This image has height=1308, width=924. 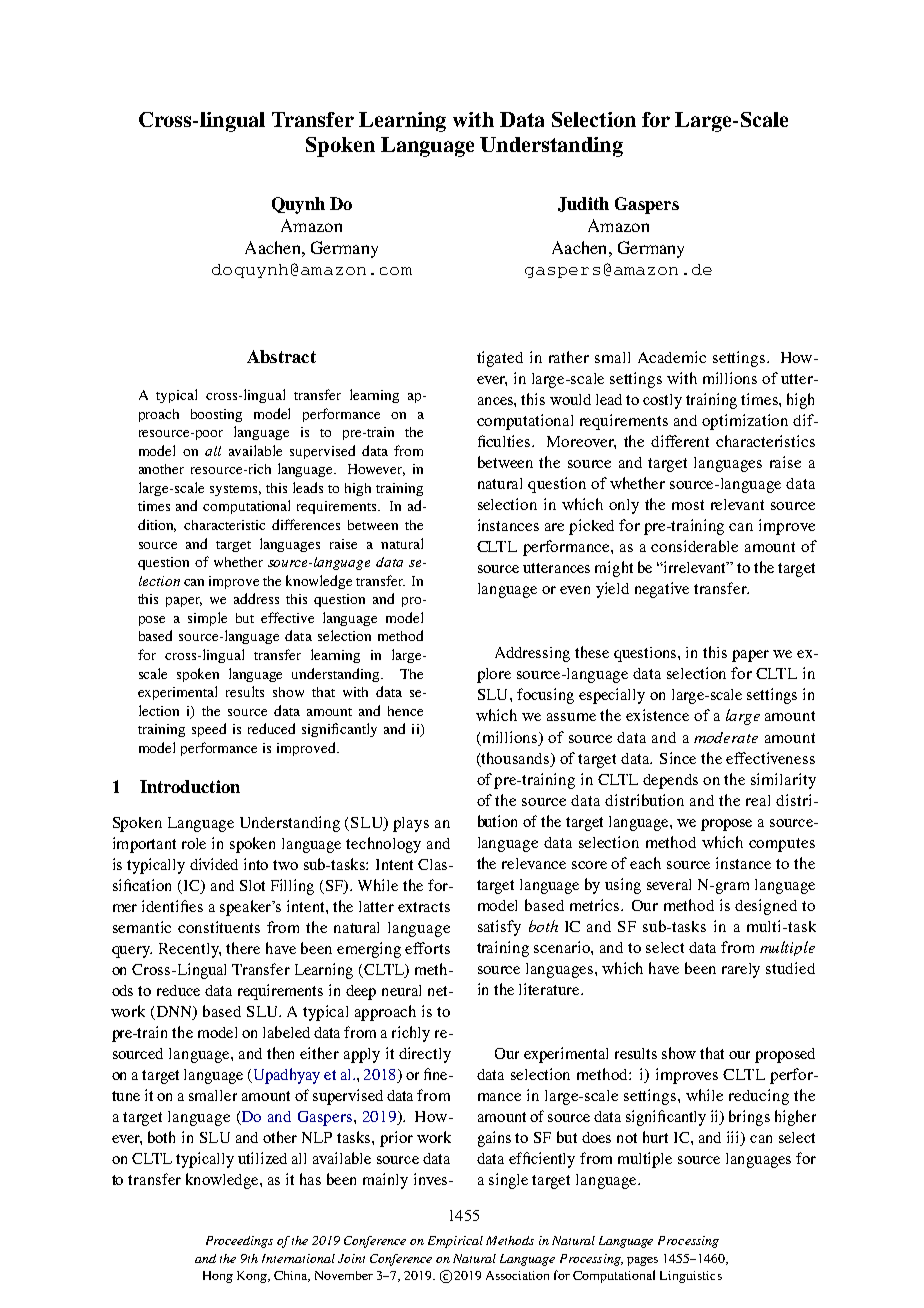 I want to click on picked, so click(x=591, y=527).
